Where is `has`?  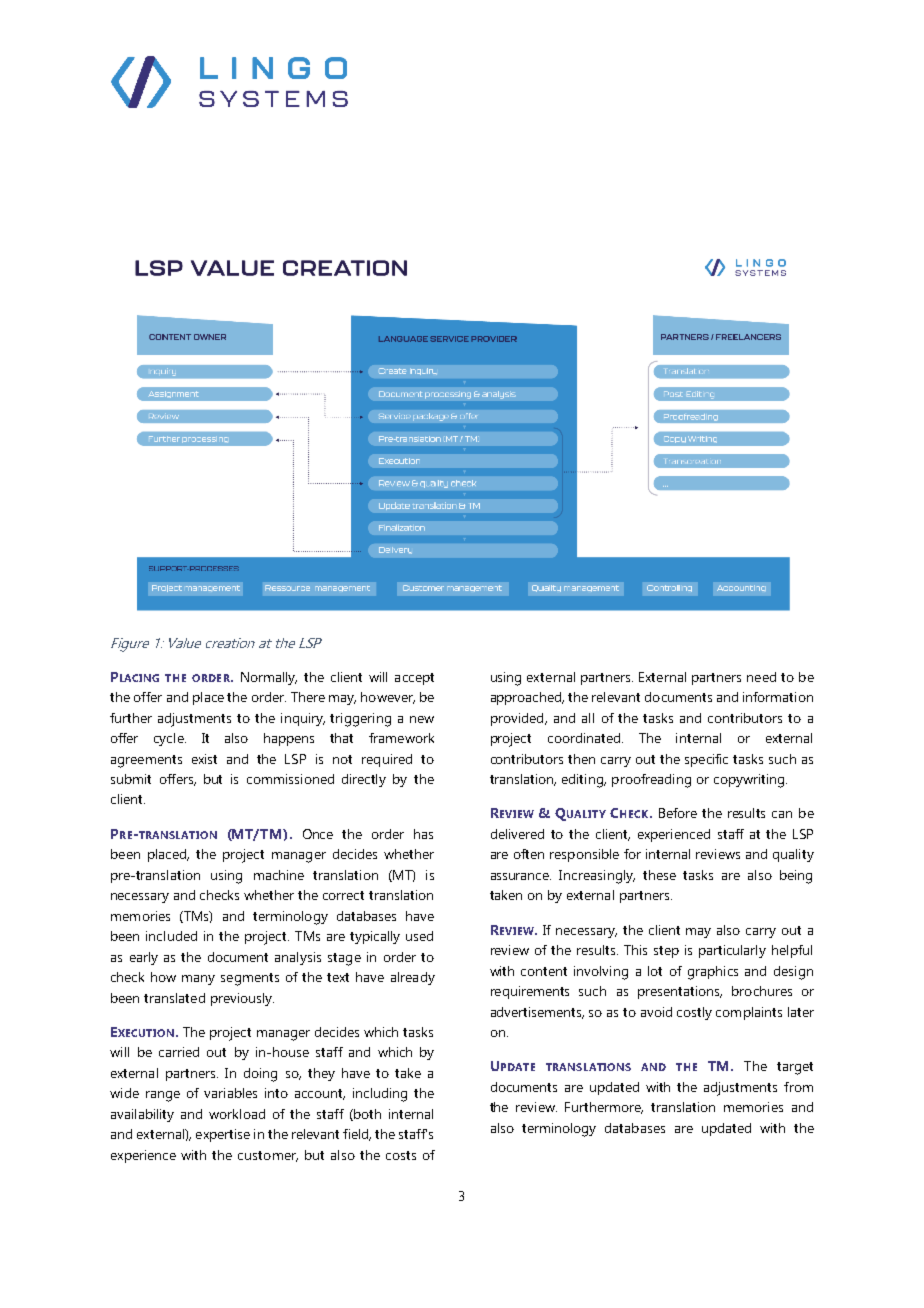
has is located at coordinates (423, 834).
